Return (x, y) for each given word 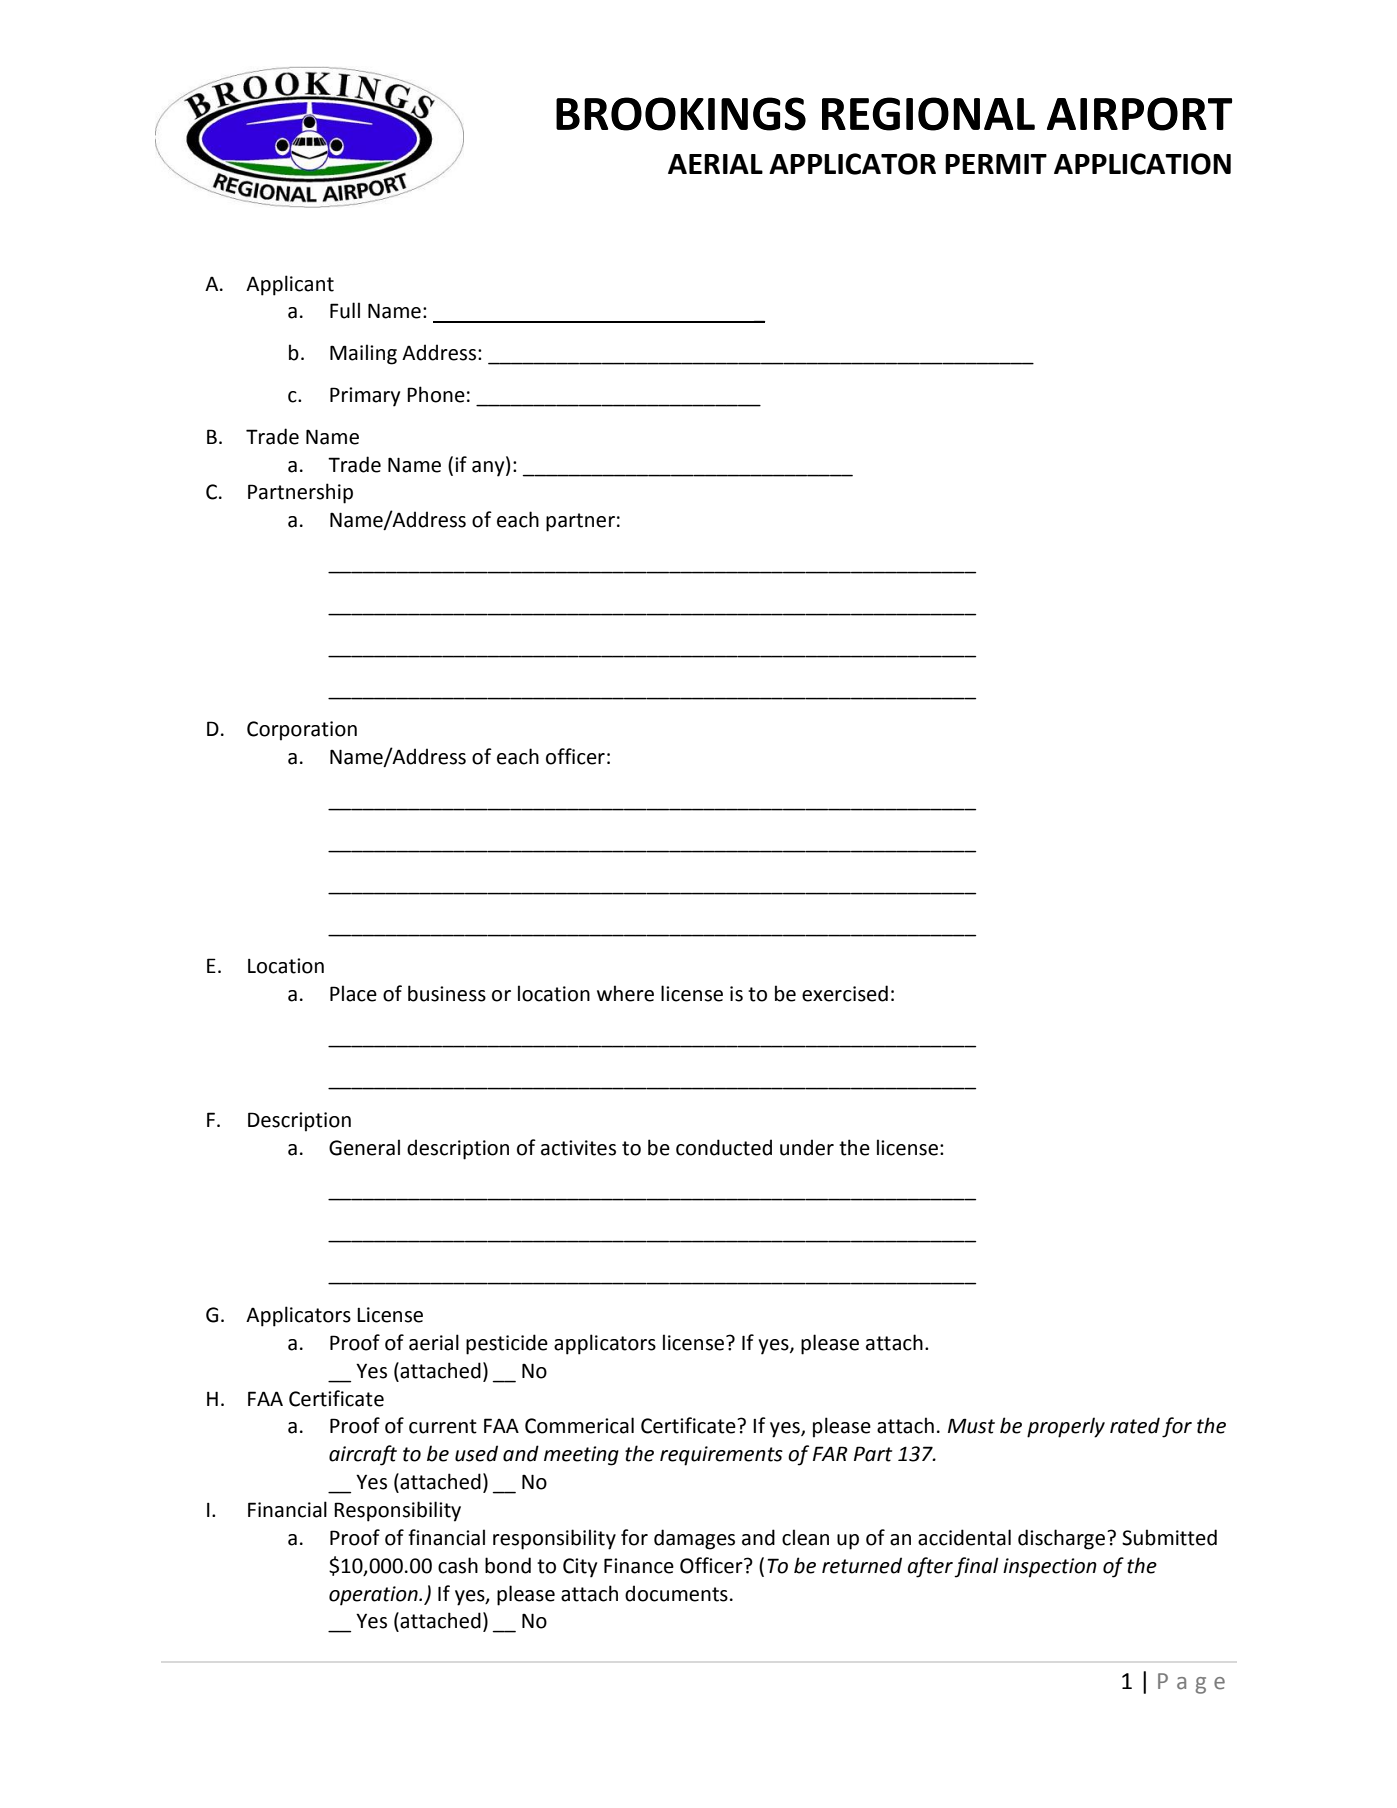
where (625, 993)
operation (374, 1596)
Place (353, 993)
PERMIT (996, 164)
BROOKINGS (681, 114)
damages (694, 1539)
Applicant (290, 285)
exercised (845, 993)
